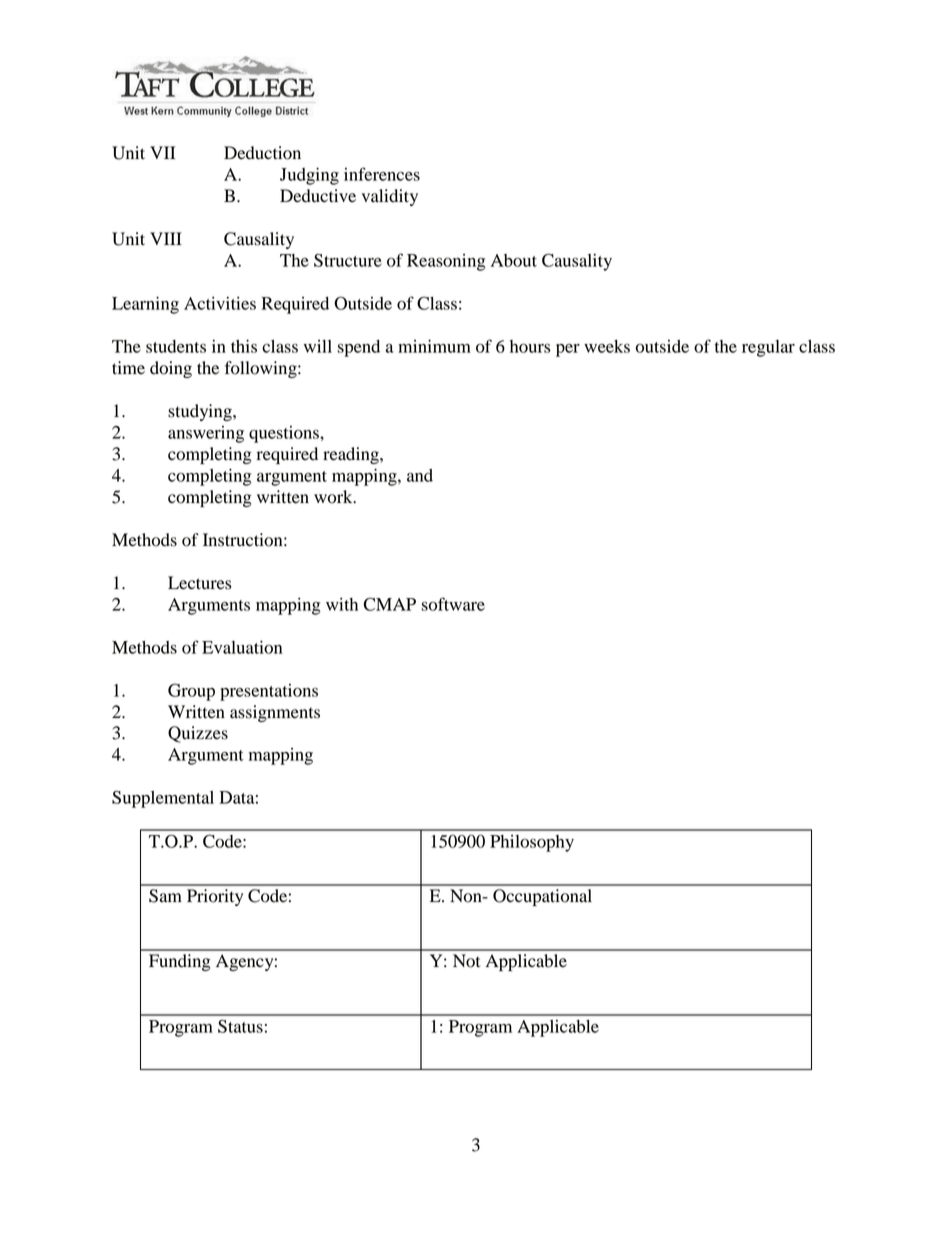 This page has width=952, height=1233. What do you see at coordinates (191, 692) in the page?
I see `Group` at bounding box center [191, 692].
